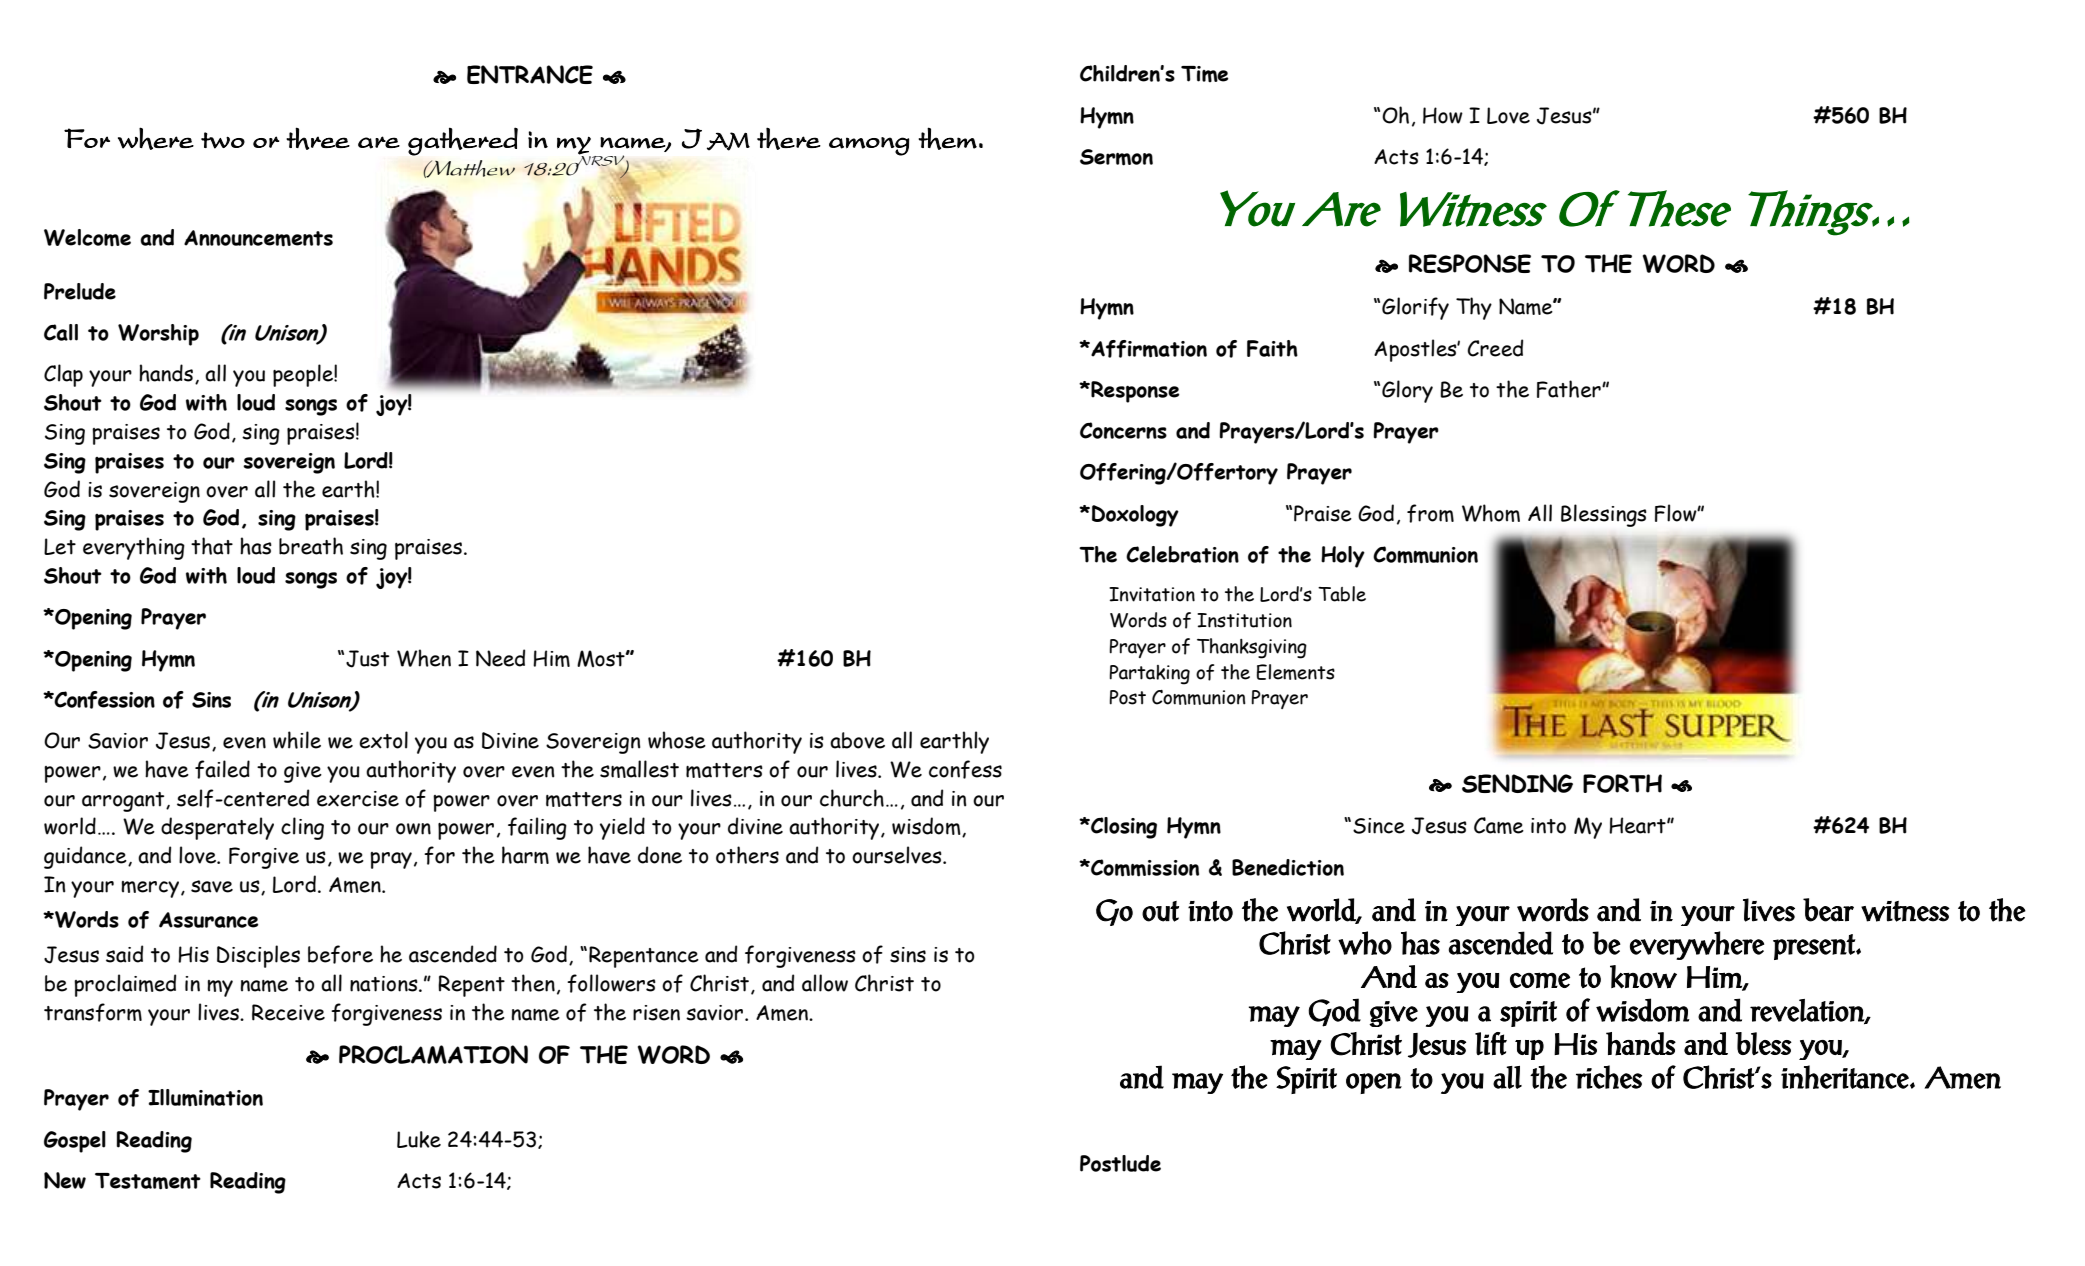  I want to click on exercise, so click(358, 799).
